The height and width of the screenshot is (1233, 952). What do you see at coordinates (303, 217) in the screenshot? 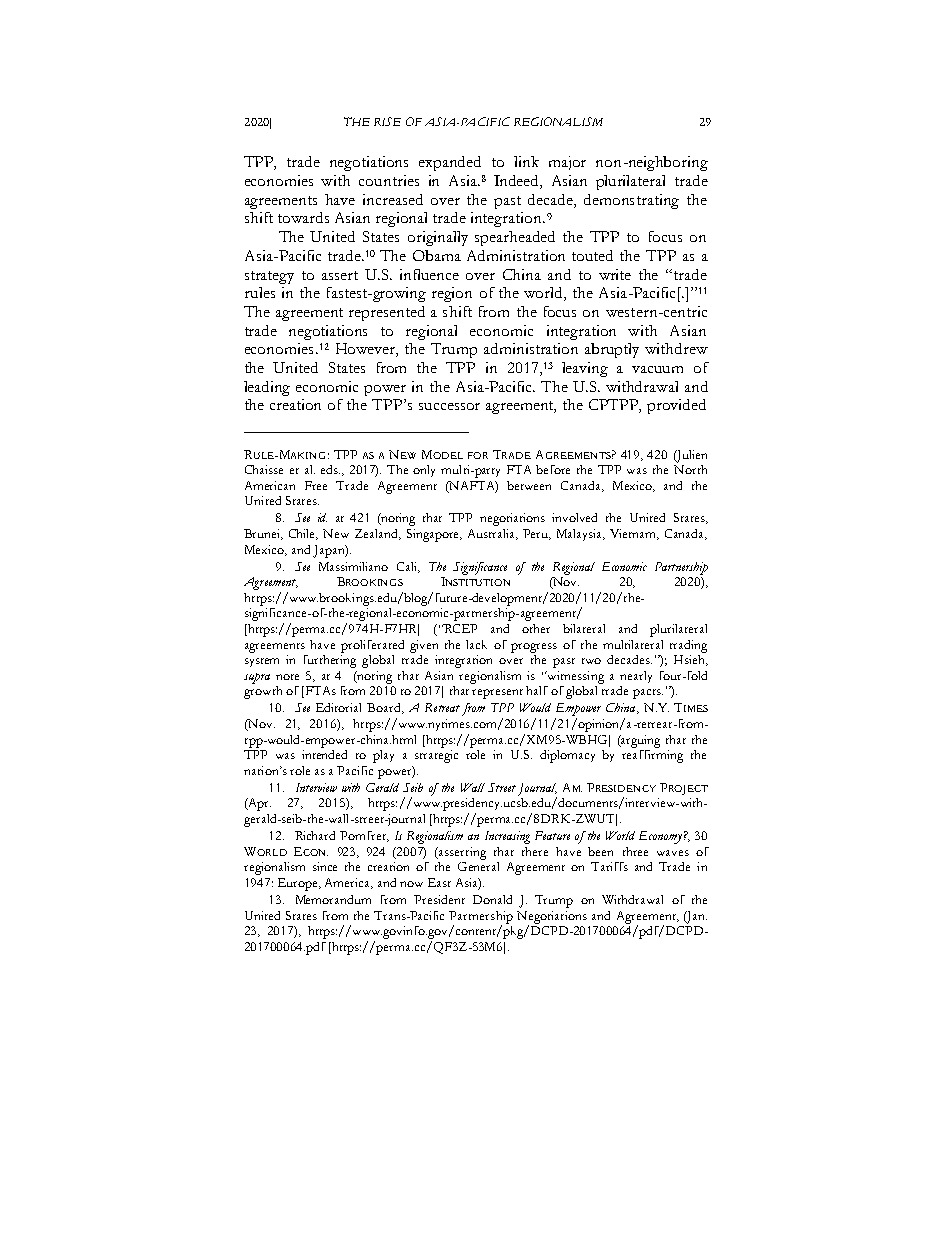
I see `towards` at bounding box center [303, 217].
